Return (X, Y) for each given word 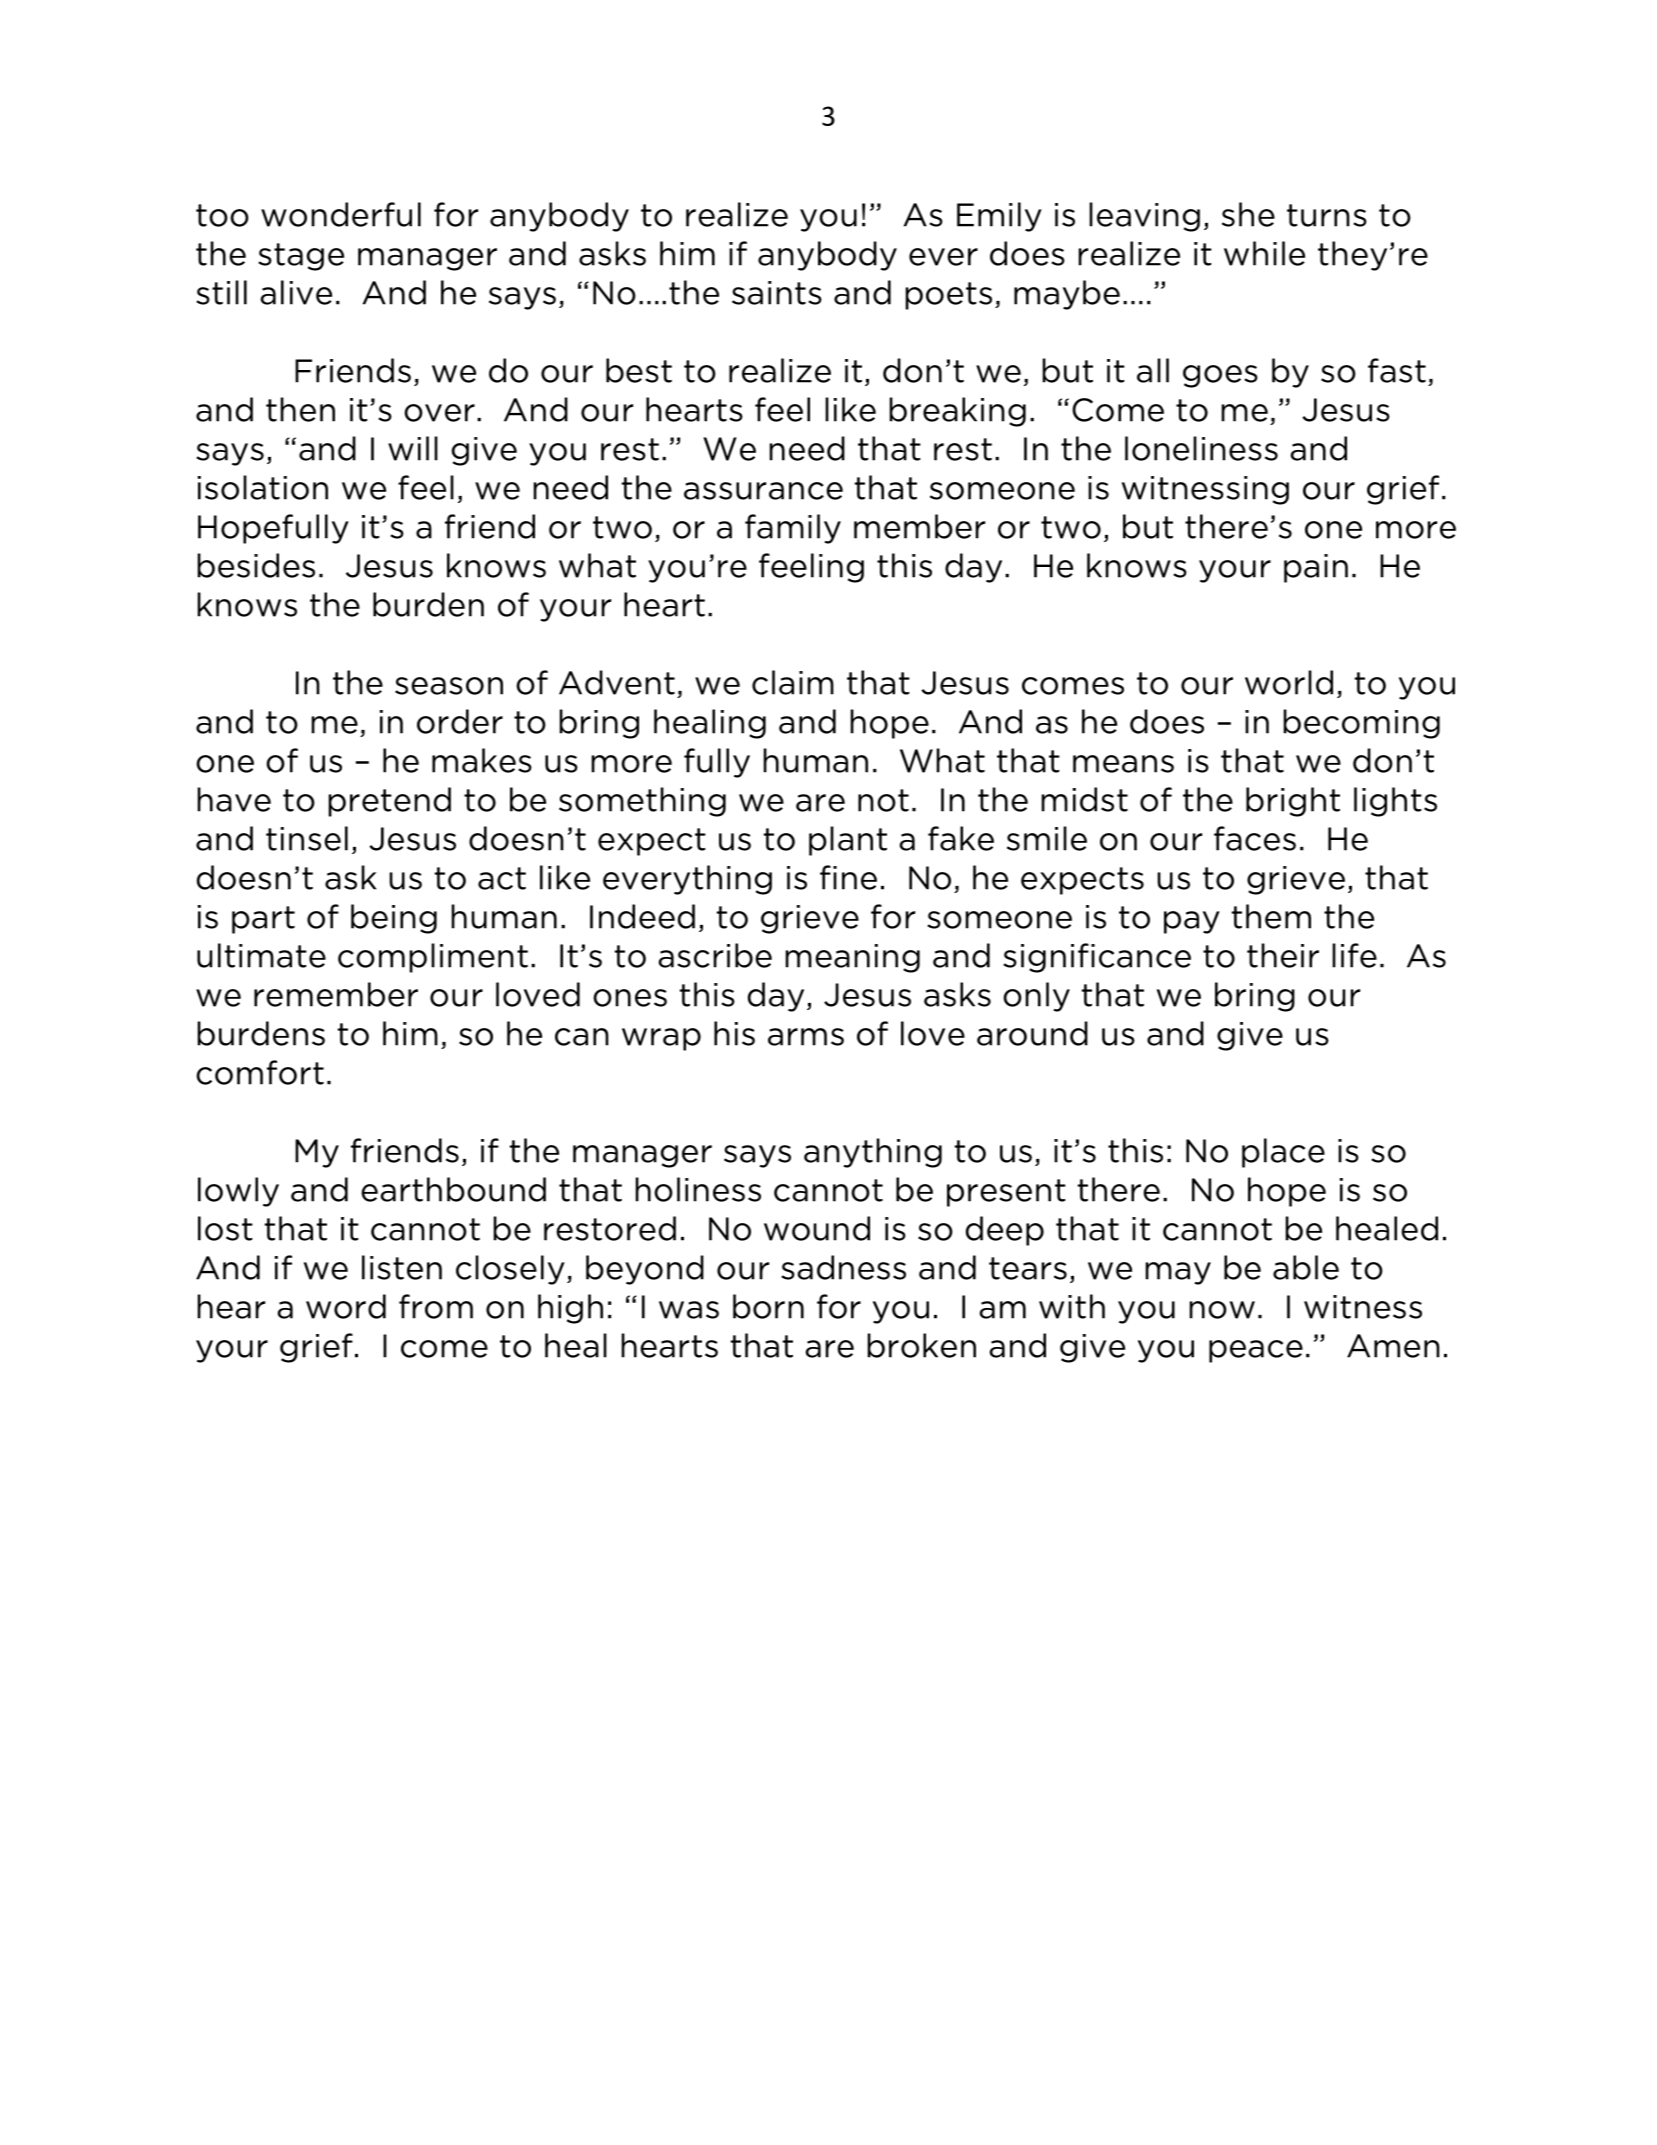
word (346, 1306)
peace (1256, 1351)
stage (301, 257)
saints (777, 293)
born (768, 1306)
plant (848, 841)
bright (1293, 802)
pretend (389, 802)
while (1264, 253)
